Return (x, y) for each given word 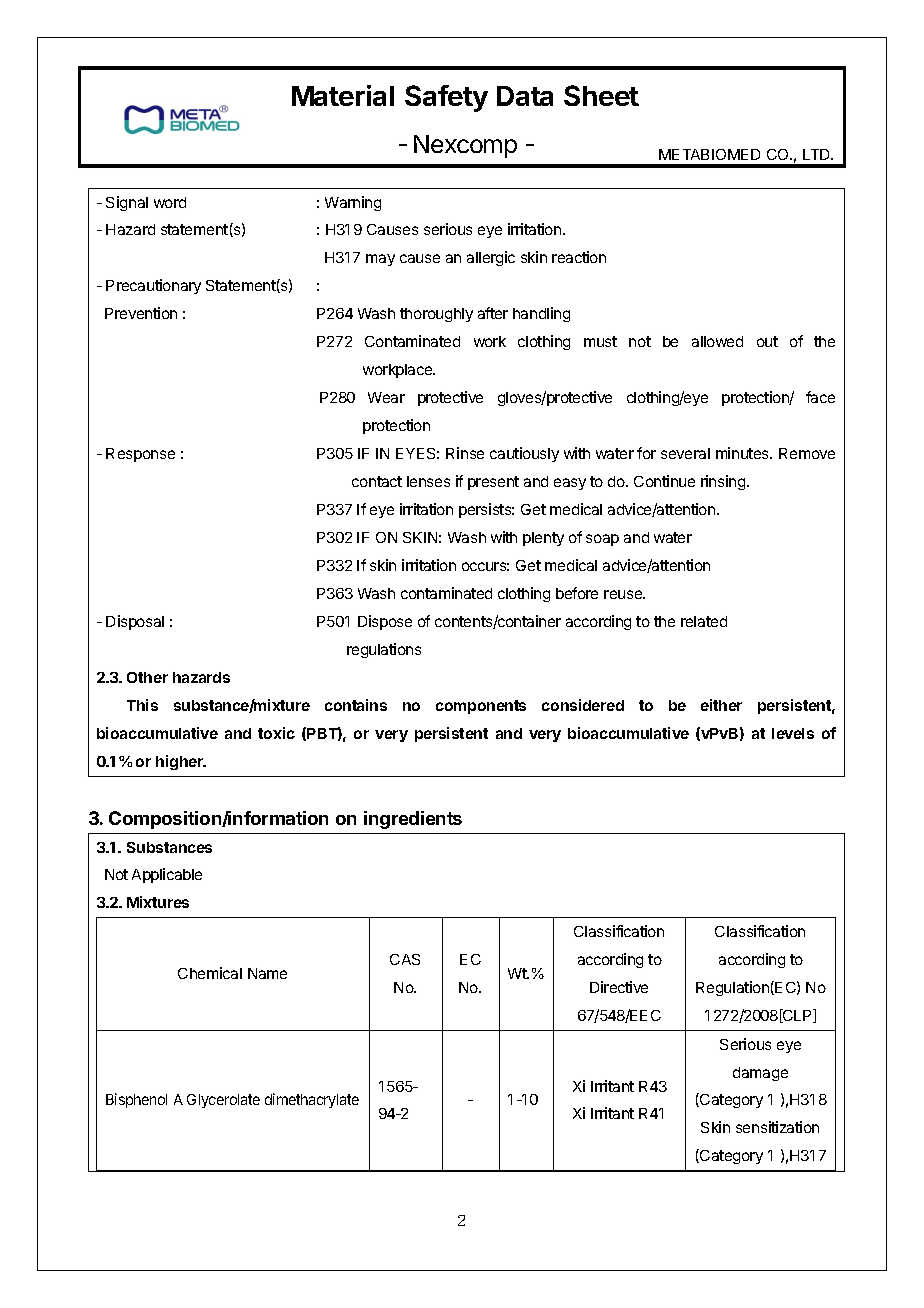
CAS (405, 959)
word (170, 202)
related (704, 621)
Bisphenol (136, 1100)
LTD (817, 154)
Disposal (135, 622)
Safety (446, 98)
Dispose (385, 622)
